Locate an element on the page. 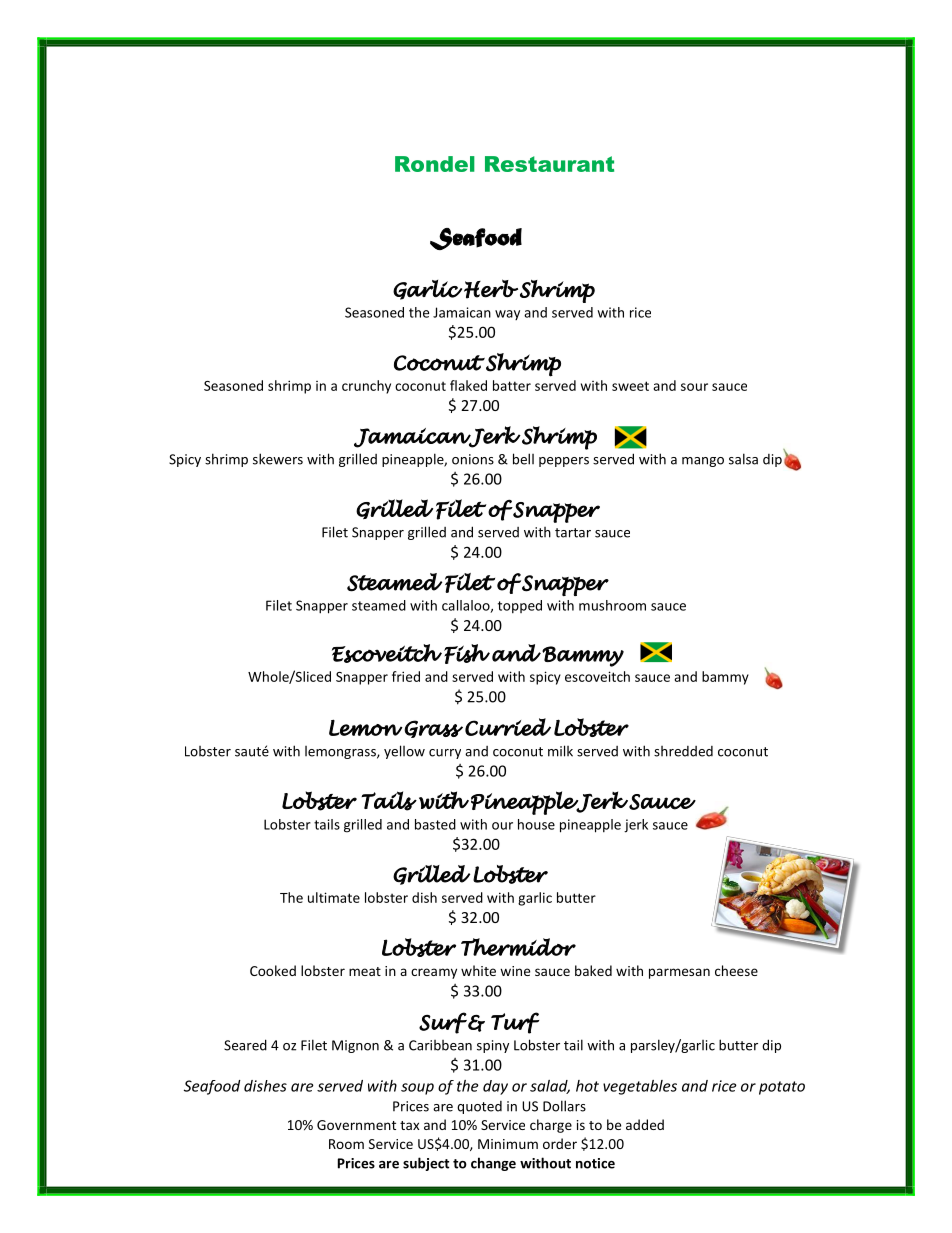 The height and width of the document is (1233, 952). crunchy is located at coordinates (366, 387).
